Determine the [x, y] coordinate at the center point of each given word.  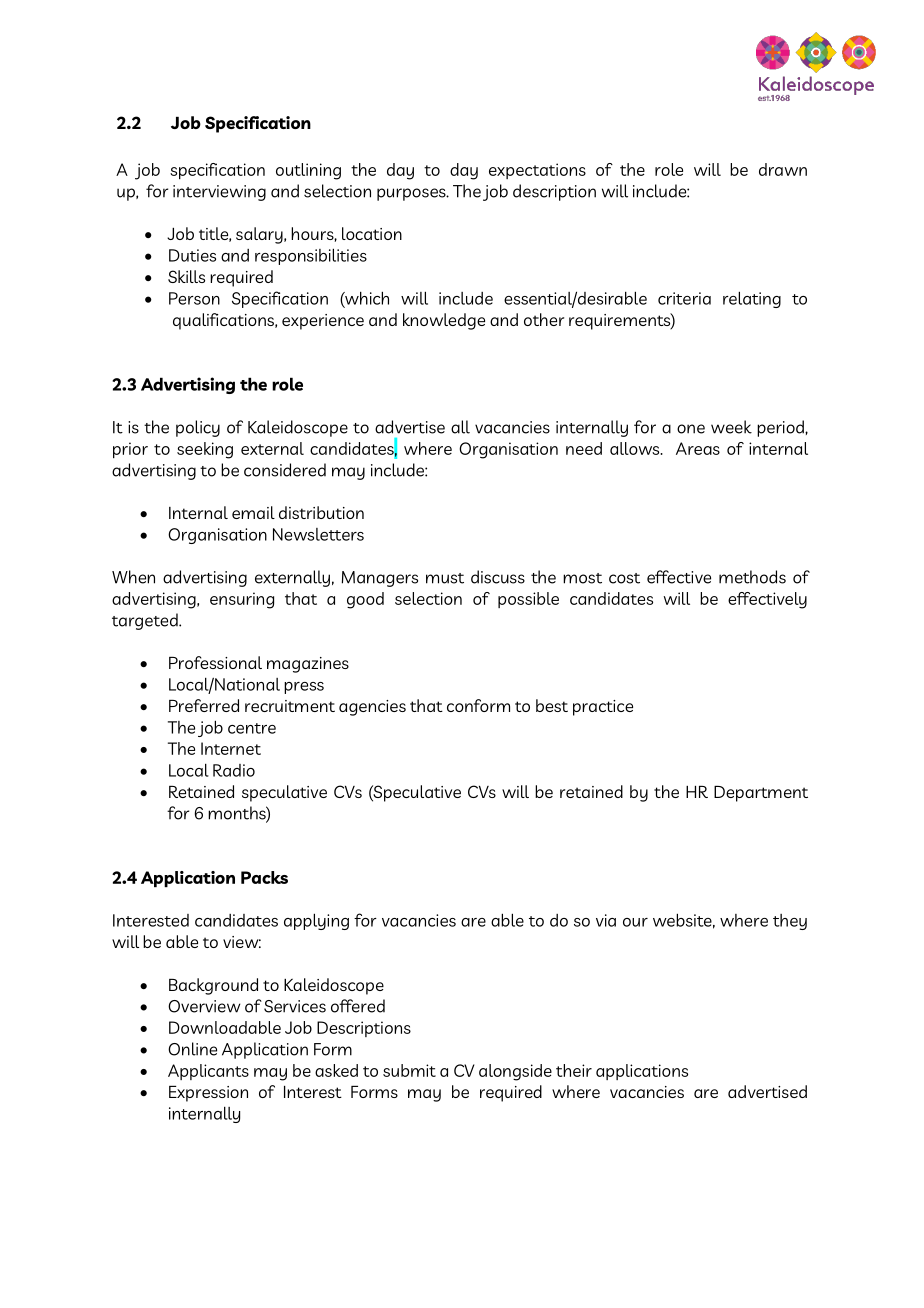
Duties [192, 255]
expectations [537, 171]
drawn [783, 169]
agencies [372, 708]
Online [192, 1049]
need [584, 448]
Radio [234, 770]
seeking [205, 450]
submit [409, 1070]
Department [761, 794]
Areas [698, 448]
